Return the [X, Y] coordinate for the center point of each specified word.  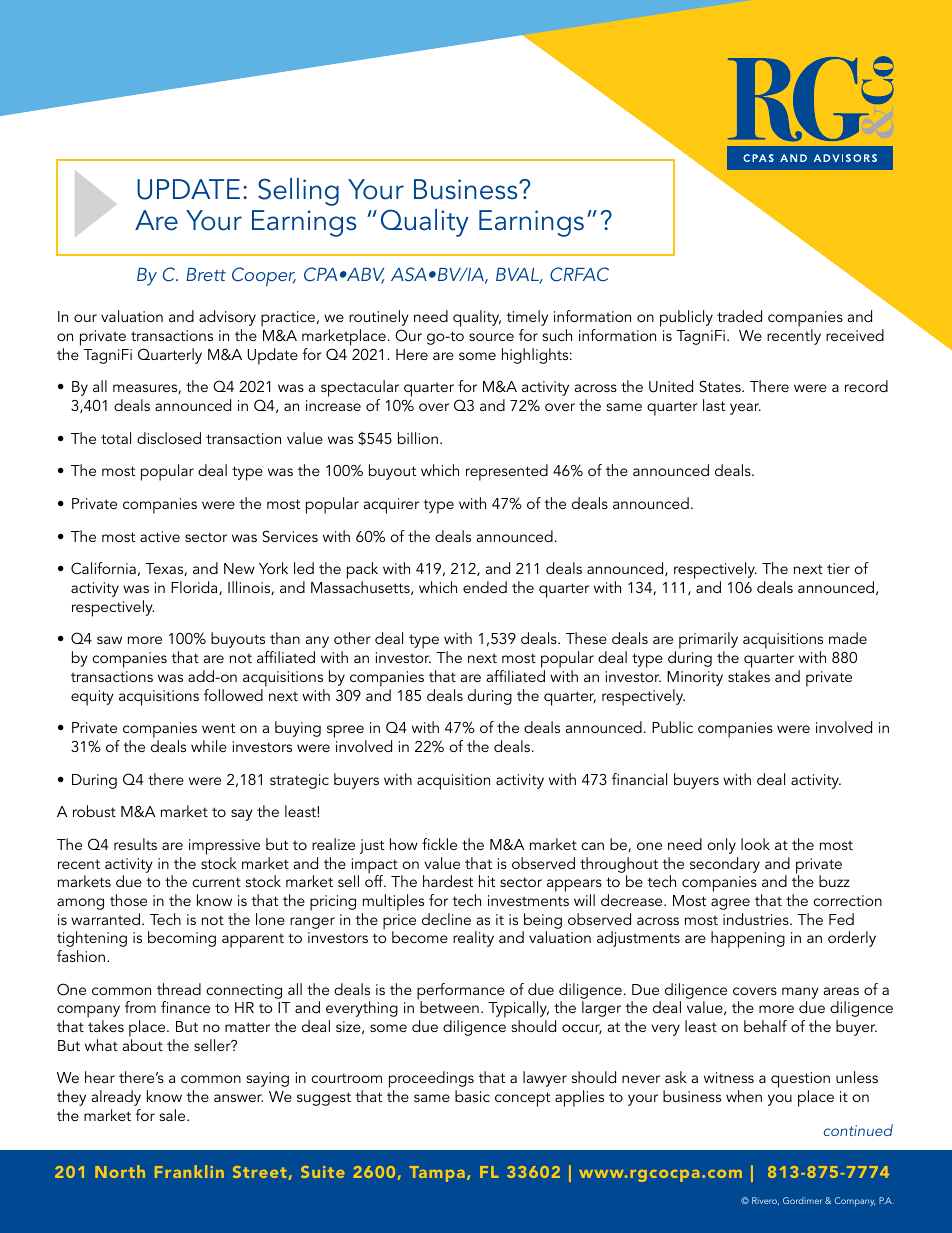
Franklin [189, 1171]
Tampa [437, 1174]
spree [346, 733]
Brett [206, 274]
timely [527, 318]
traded [739, 316]
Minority [695, 678]
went [218, 728]
